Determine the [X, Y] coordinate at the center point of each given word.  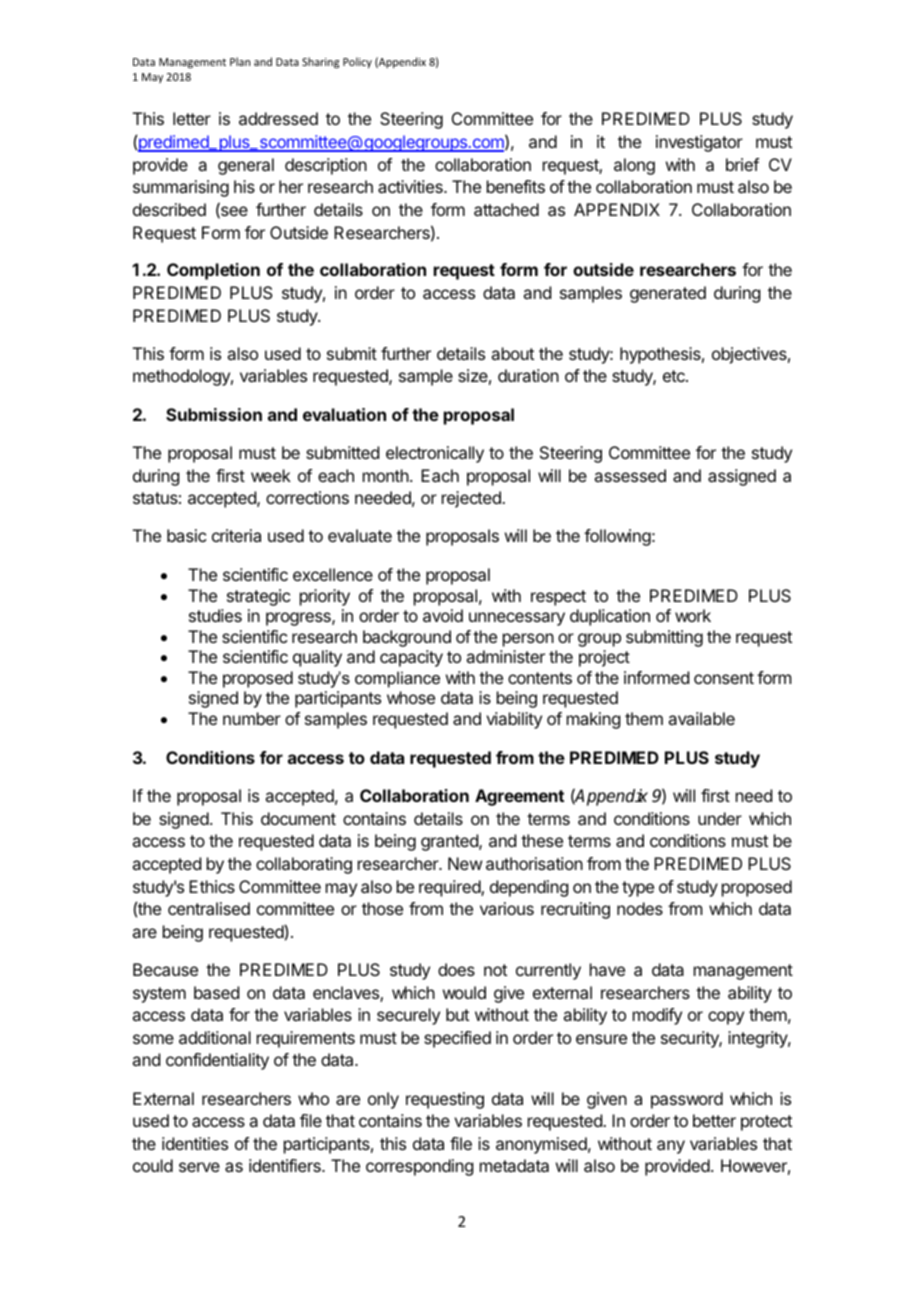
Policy [357, 62]
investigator [699, 143]
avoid [443, 615]
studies [215, 615]
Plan [240, 61]
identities [195, 1143]
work [693, 615]
